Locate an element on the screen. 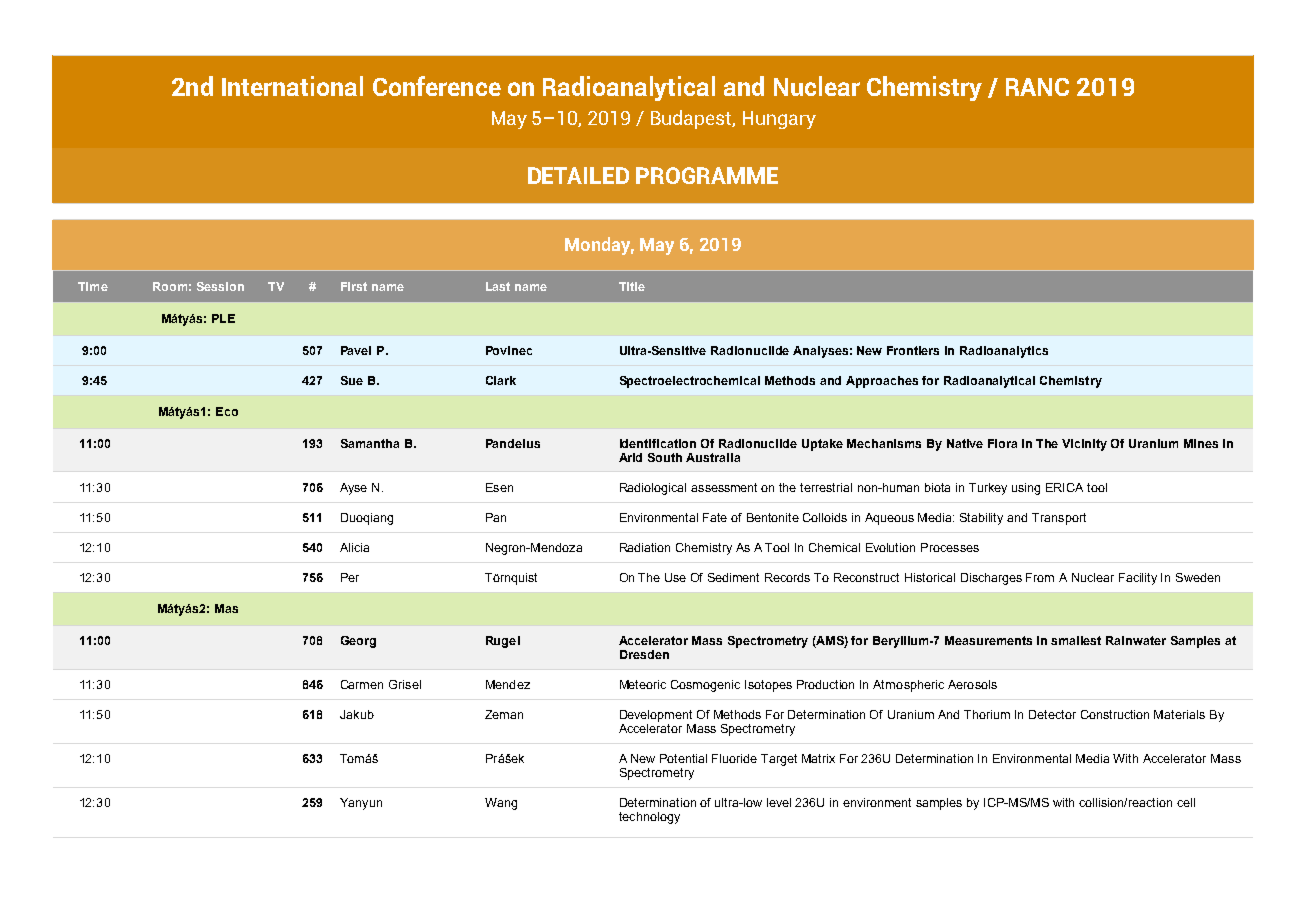 Image resolution: width=1308 pixels, height=924 pixels. Budapest is located at coordinates (693, 119).
